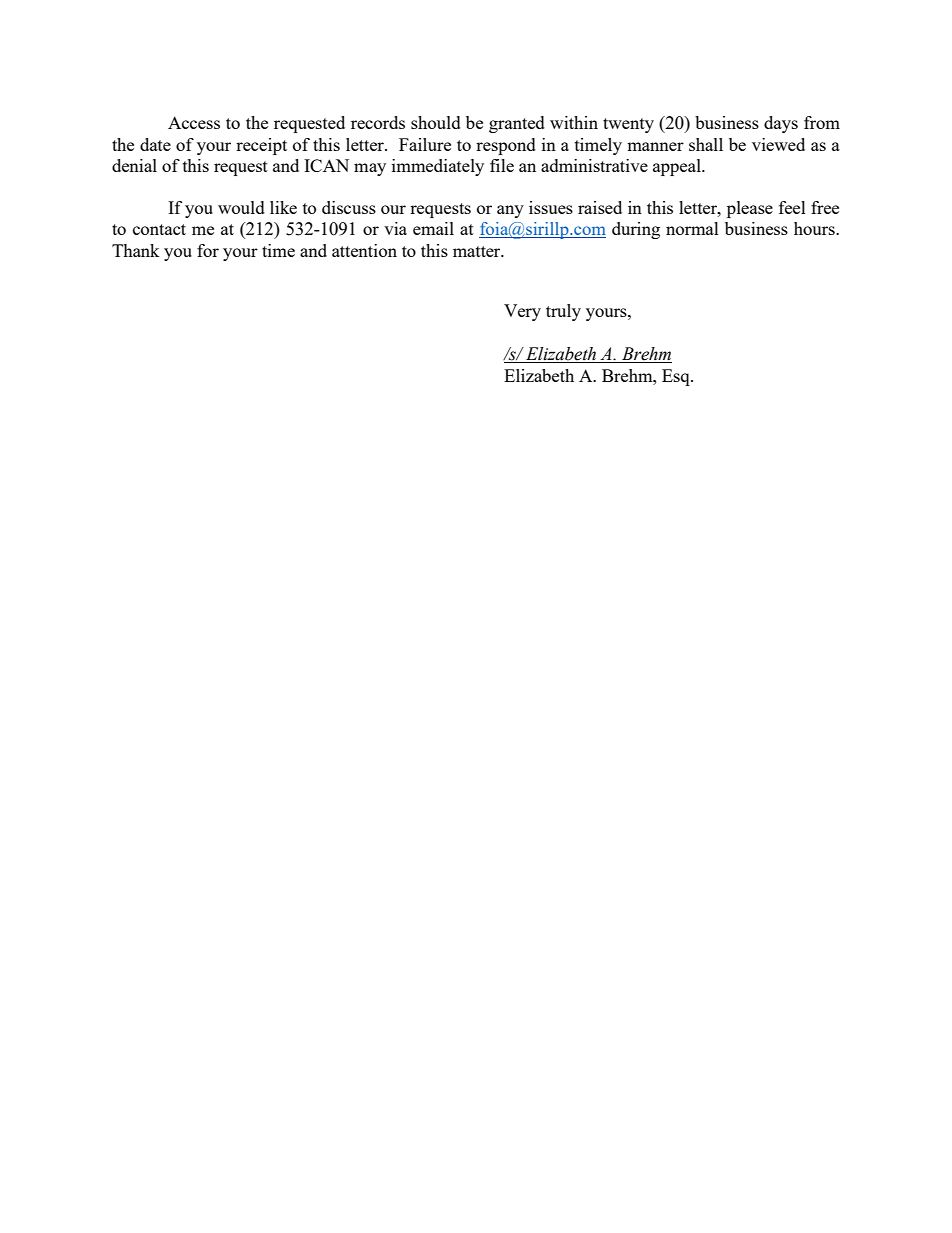  Describe the element at coordinates (522, 312) in the screenshot. I see `Very` at that location.
